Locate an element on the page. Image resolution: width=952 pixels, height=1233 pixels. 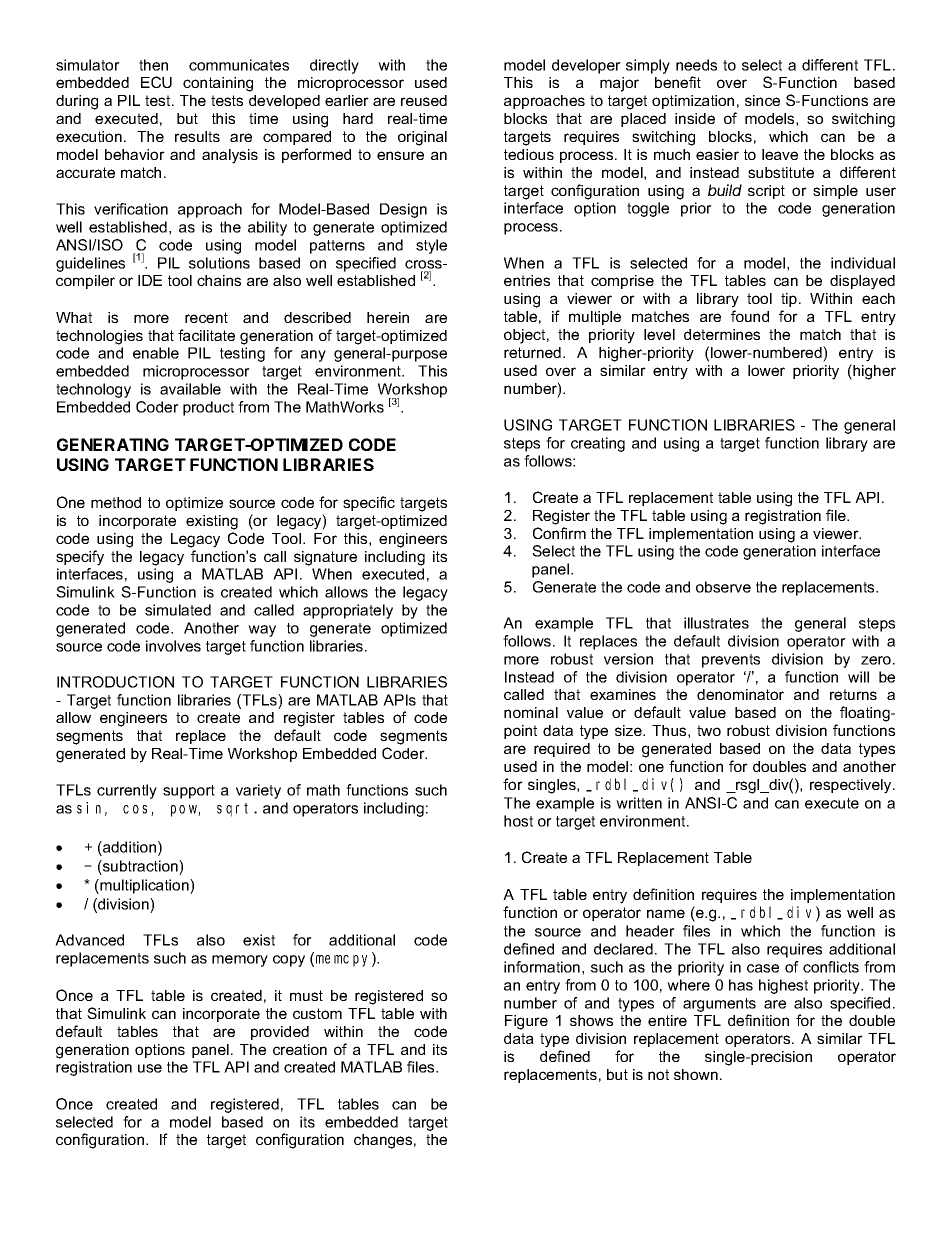
Figure is located at coordinates (526, 1022).
